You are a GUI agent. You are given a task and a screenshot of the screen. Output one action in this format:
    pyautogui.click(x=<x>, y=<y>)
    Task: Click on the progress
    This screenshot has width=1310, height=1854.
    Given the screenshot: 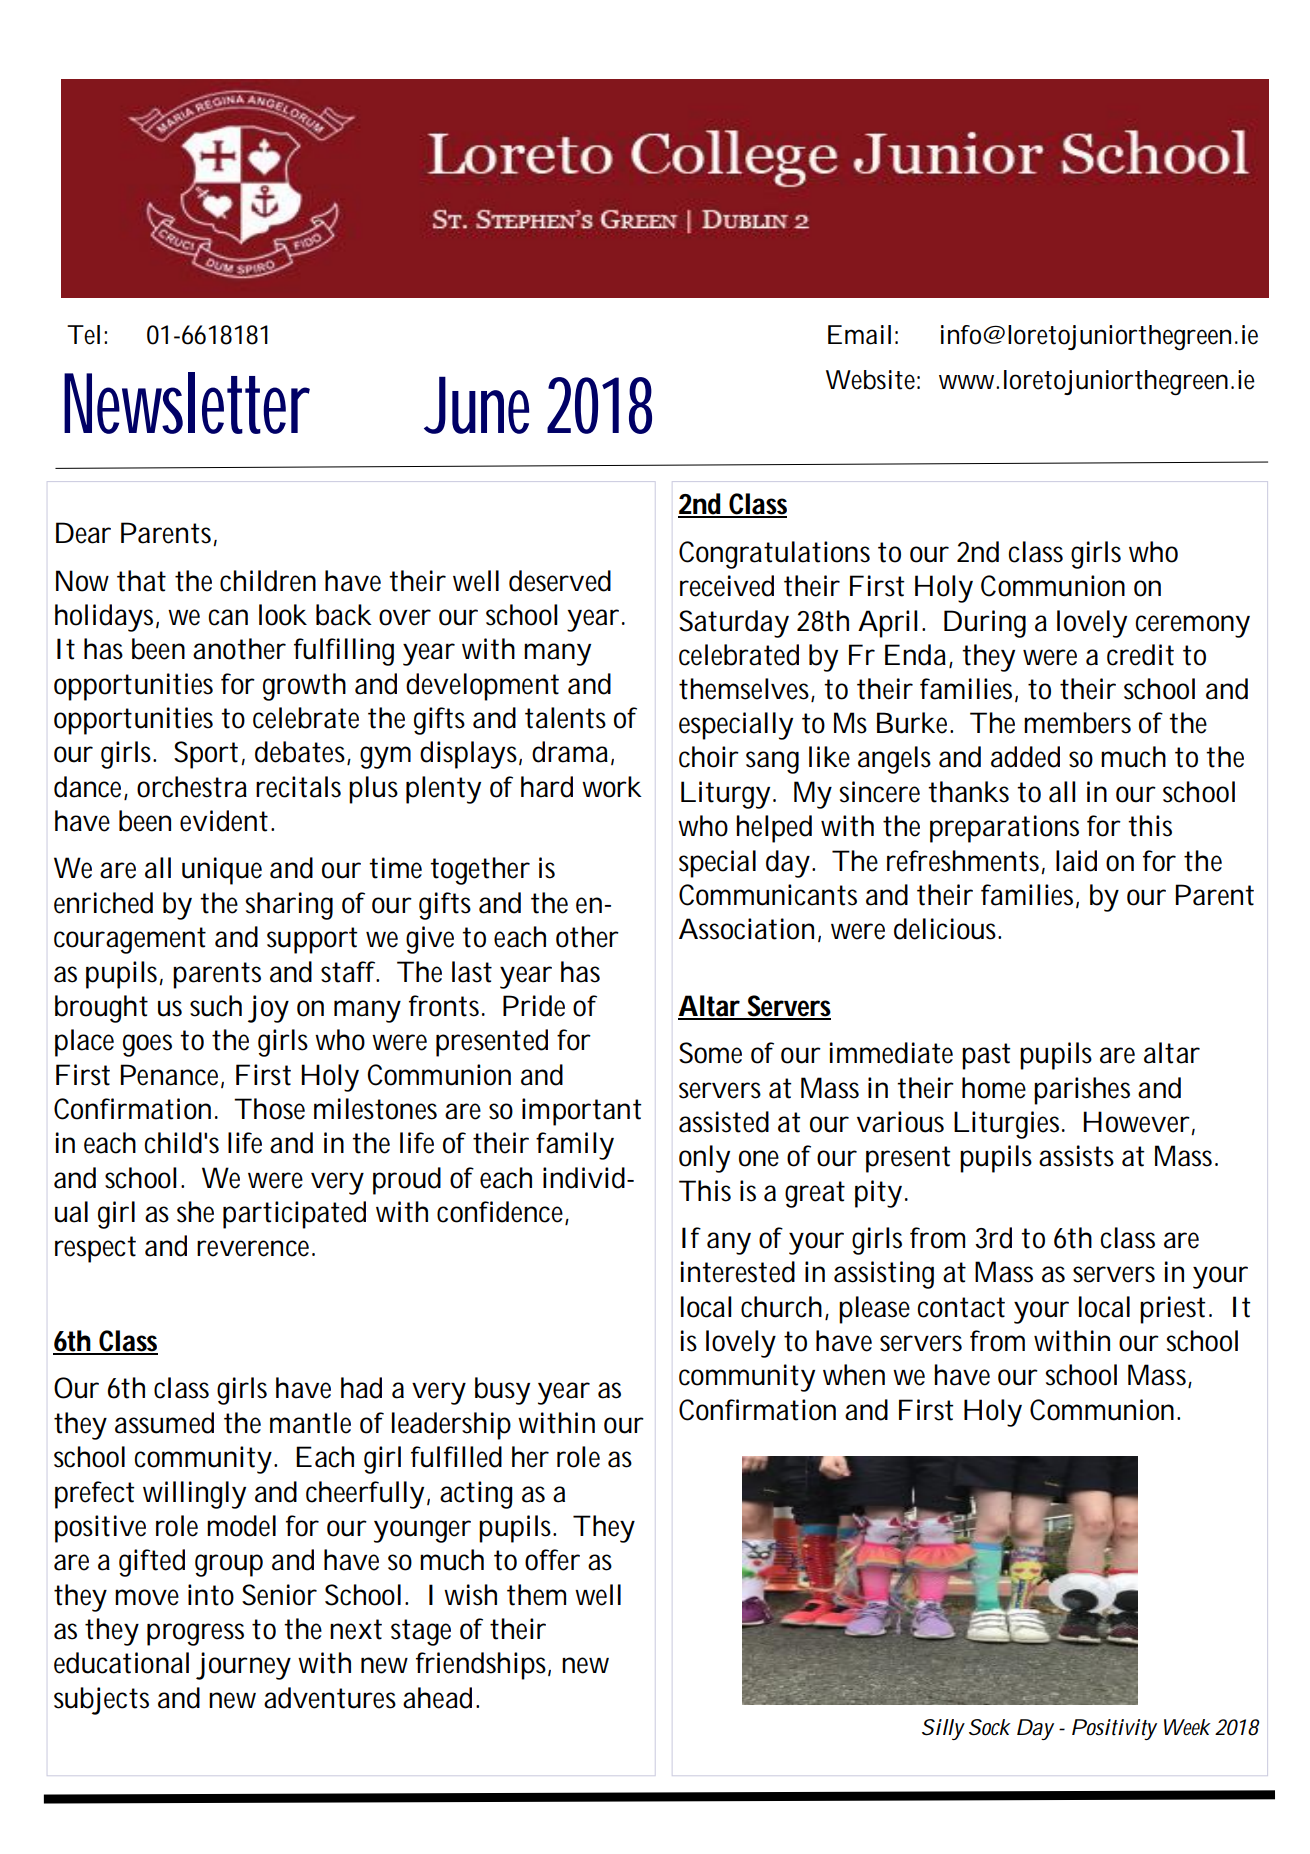 What is the action you would take?
    pyautogui.click(x=195, y=1634)
